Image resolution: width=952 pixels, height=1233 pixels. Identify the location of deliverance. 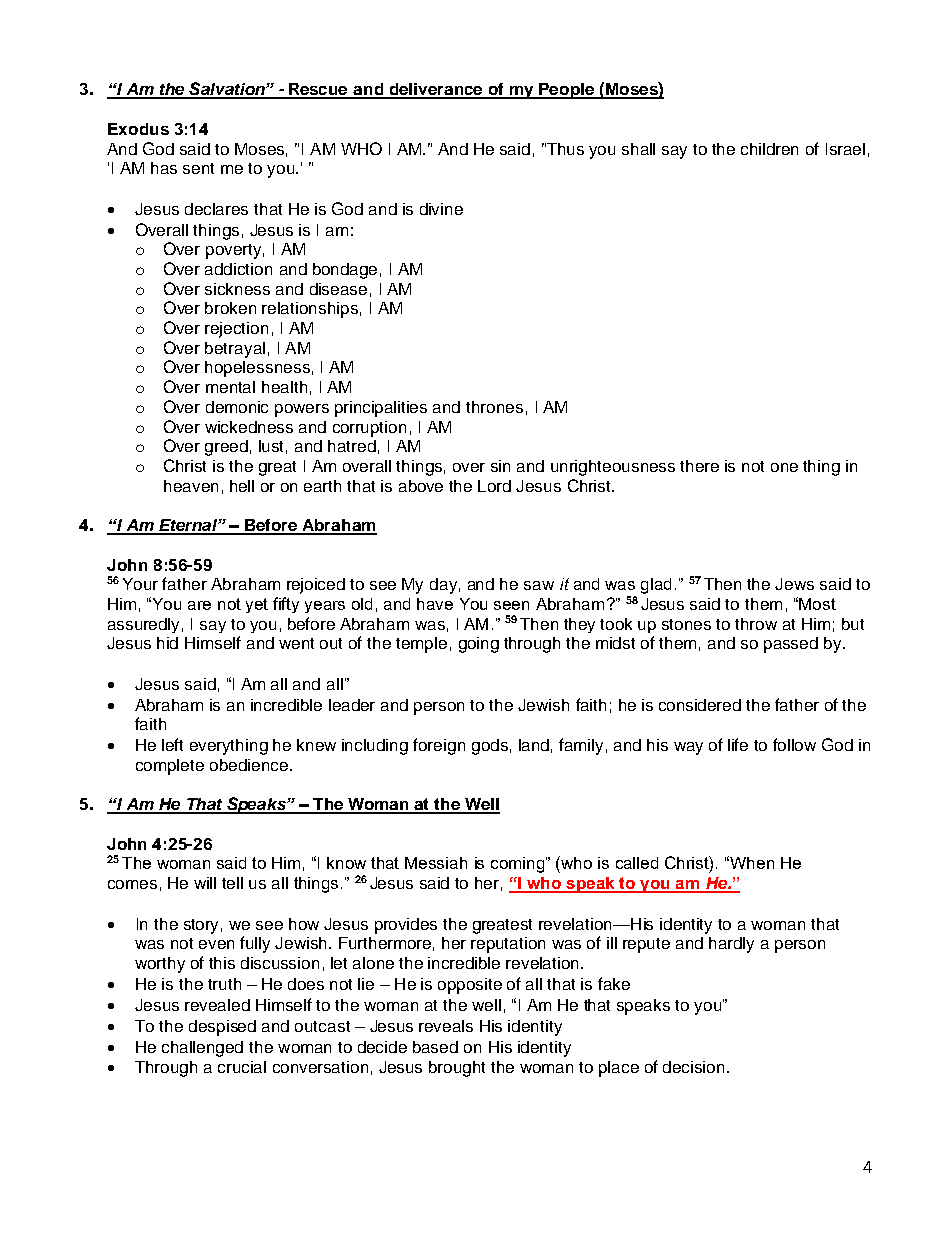
(436, 90).
